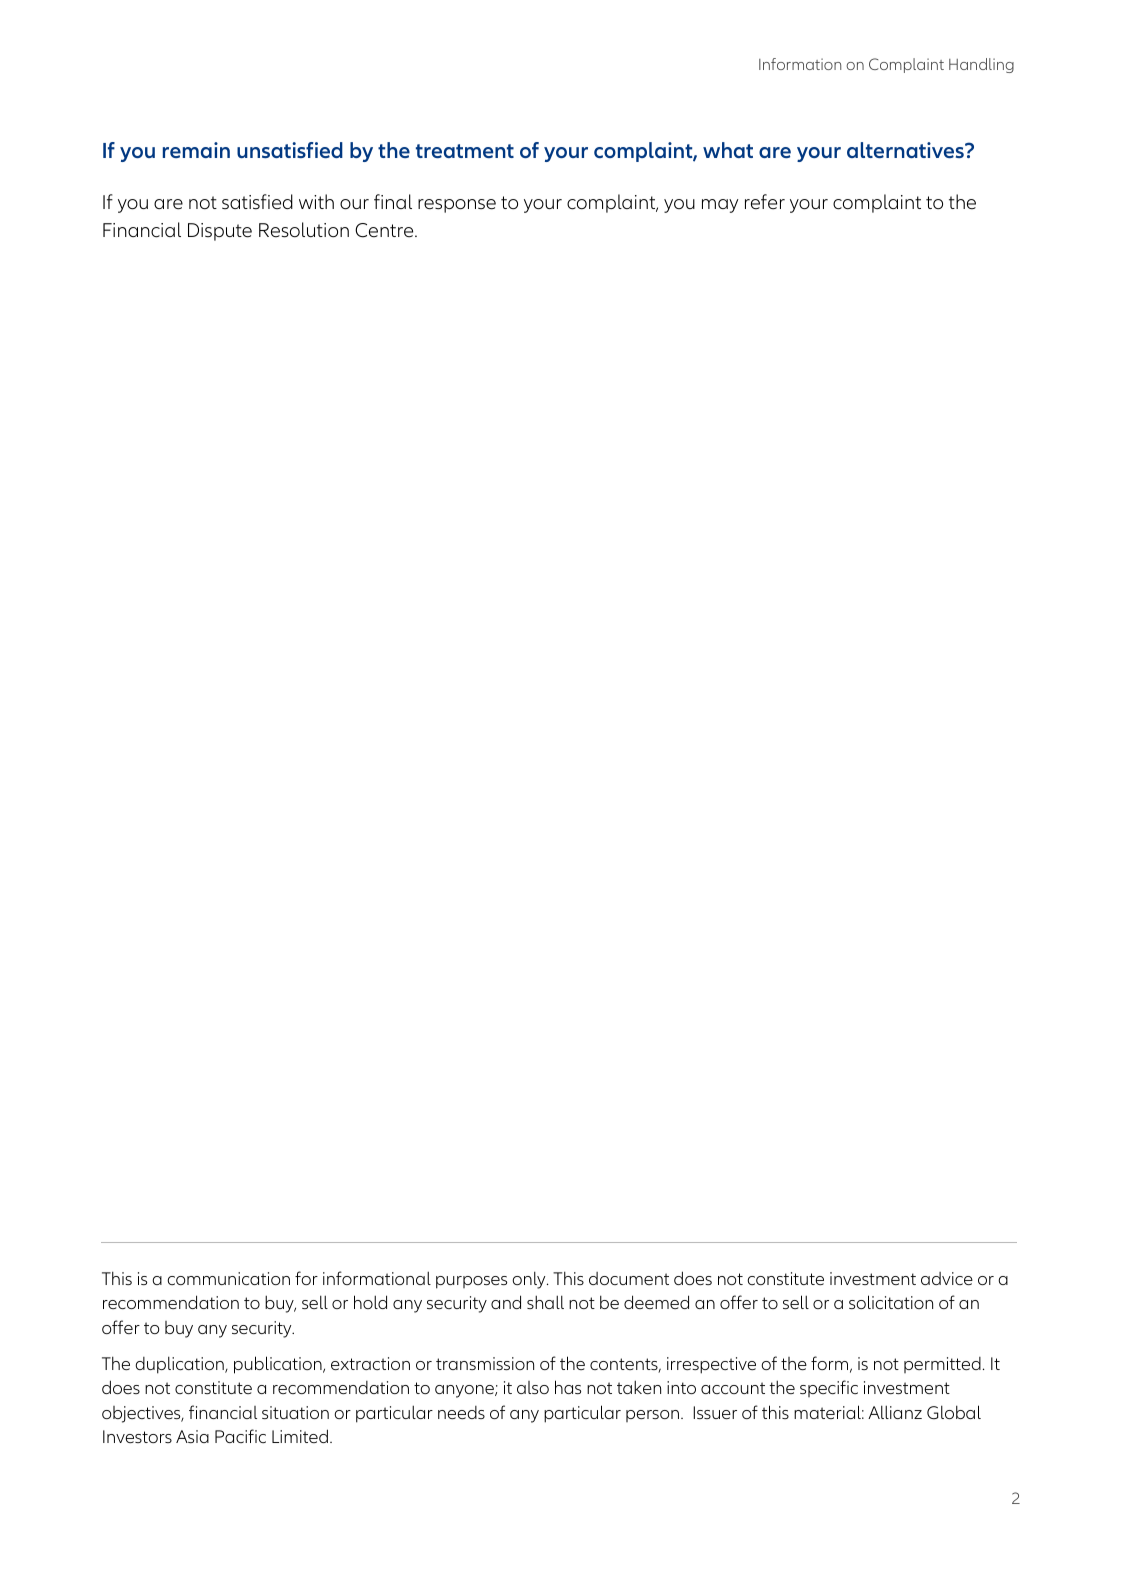 Image resolution: width=1122 pixels, height=1587 pixels. What do you see at coordinates (240, 1436) in the screenshot?
I see `Pacific` at bounding box center [240, 1436].
